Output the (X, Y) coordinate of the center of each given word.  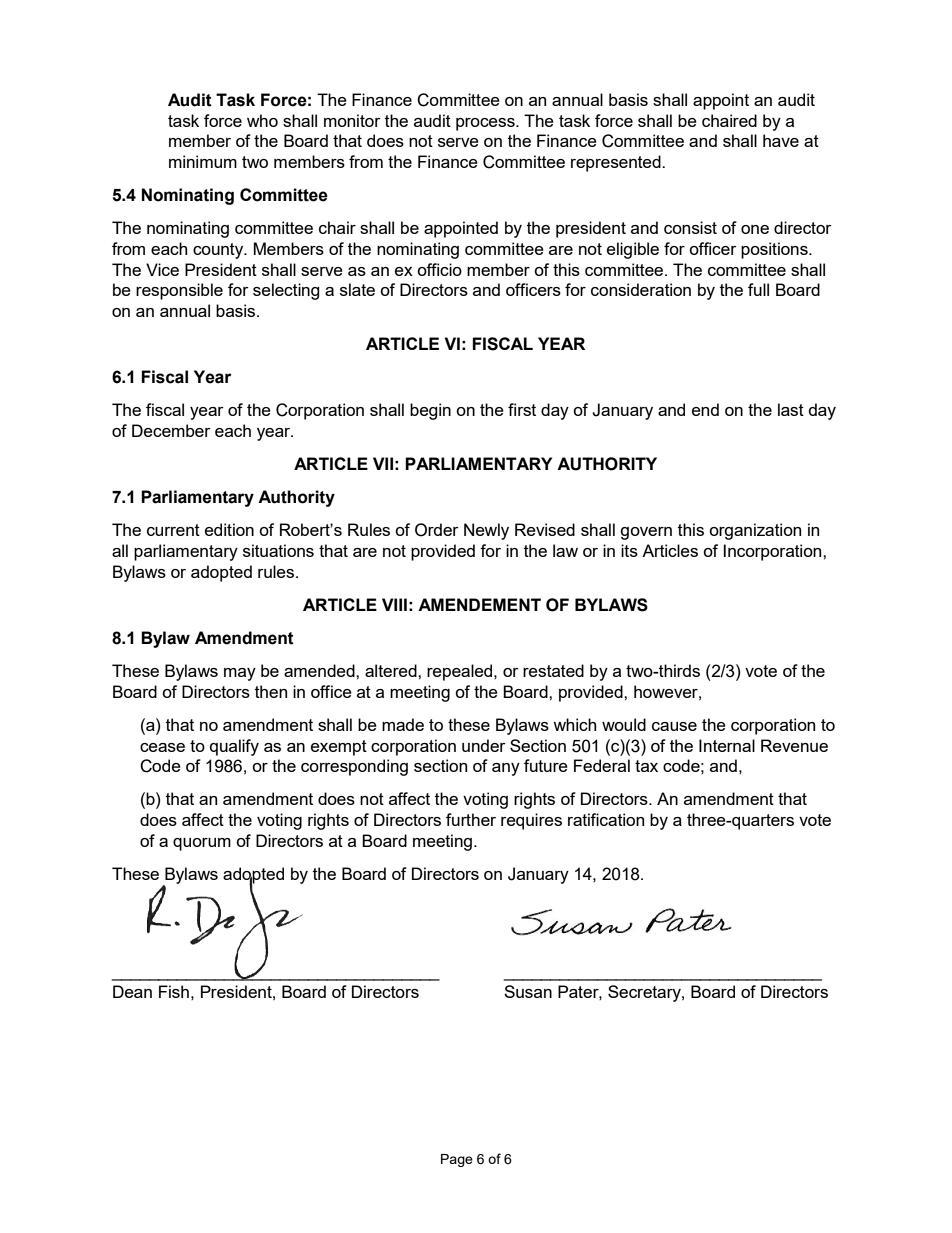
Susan (528, 991)
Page (457, 1160)
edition (229, 529)
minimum (203, 161)
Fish (174, 991)
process (486, 124)
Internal (727, 745)
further (471, 819)
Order (437, 530)
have (781, 140)
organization (755, 531)
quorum (202, 844)
